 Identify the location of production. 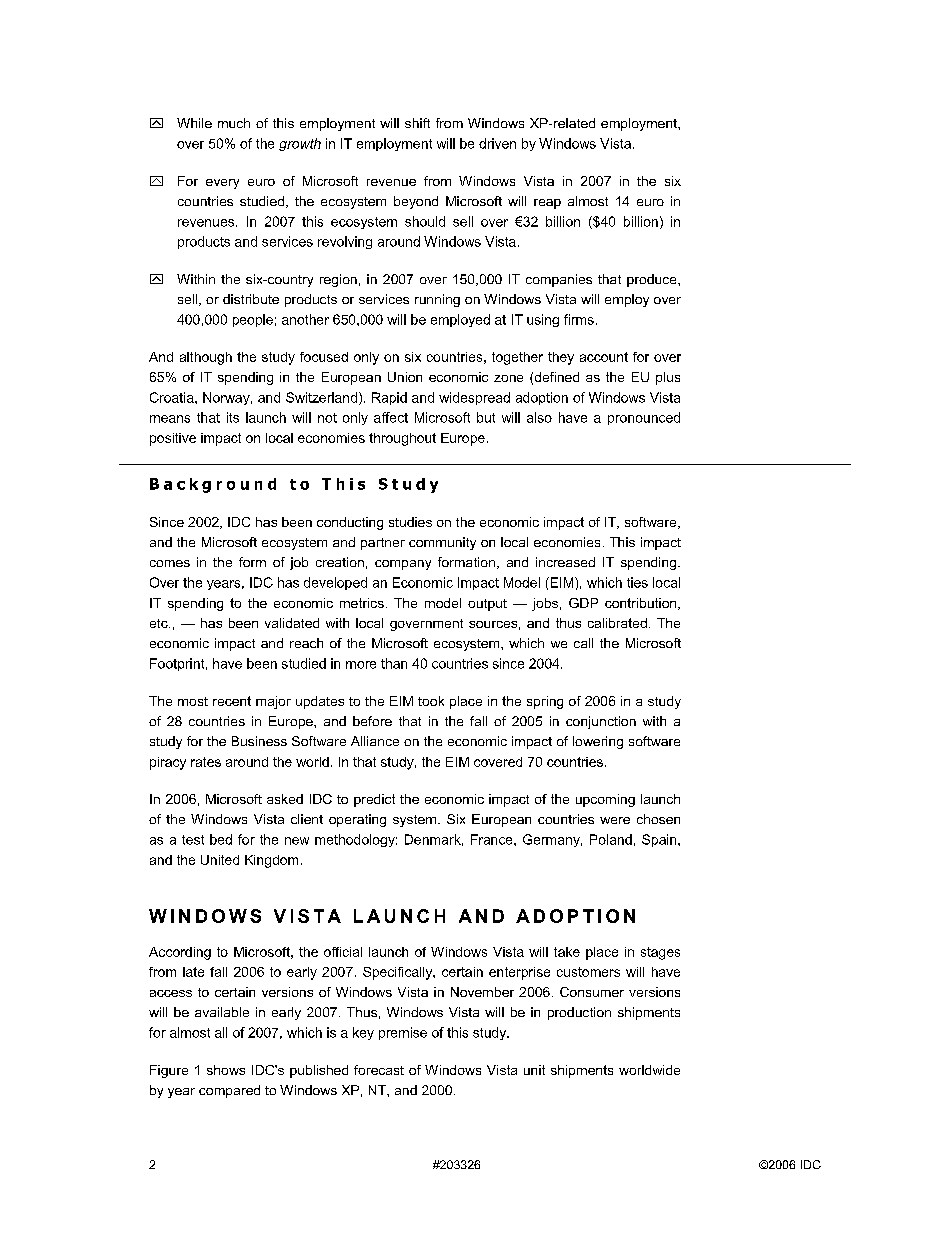
(579, 1013).
